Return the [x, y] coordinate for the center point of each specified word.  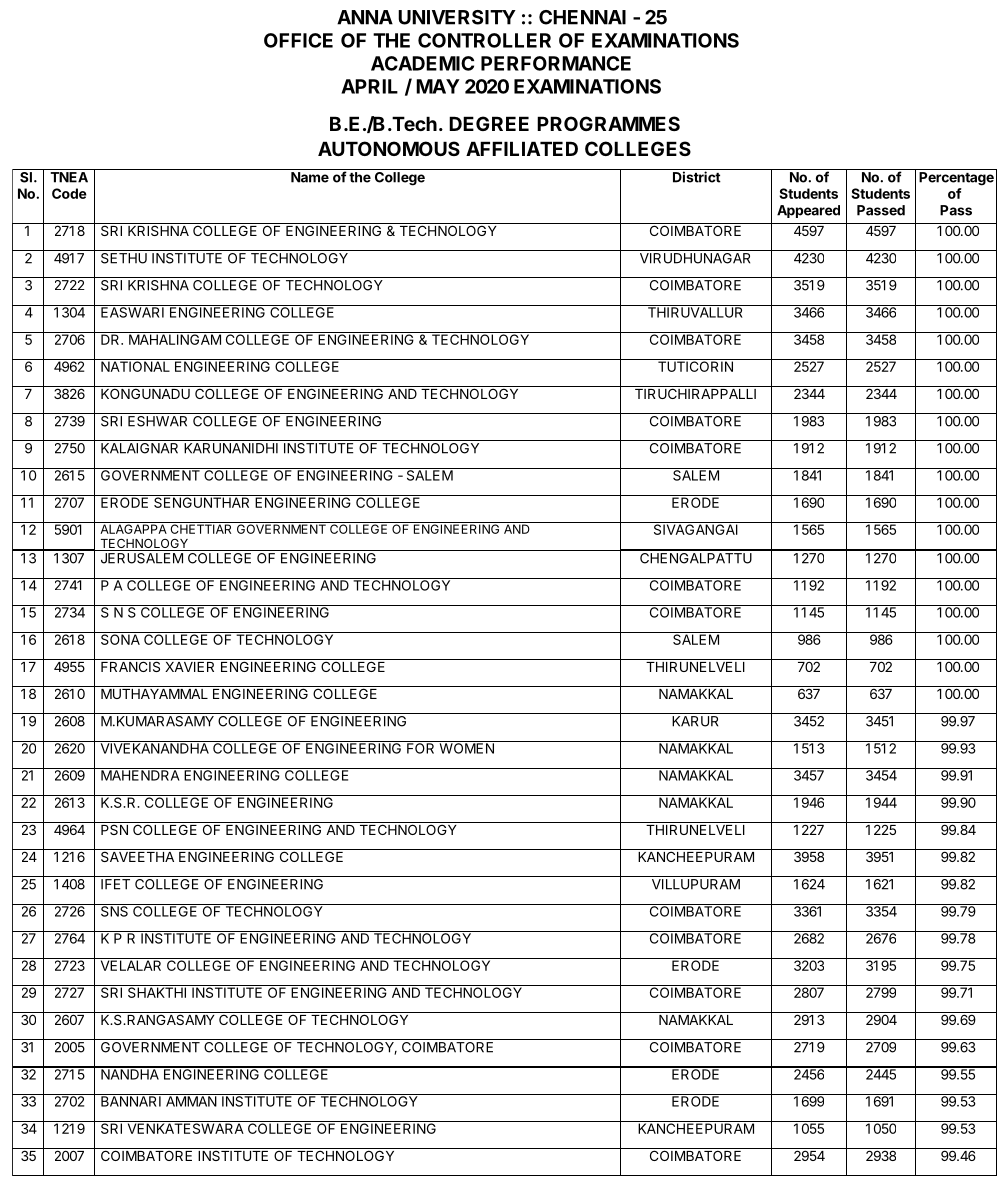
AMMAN [191, 1100]
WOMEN [466, 747]
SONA [120, 638]
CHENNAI [582, 17]
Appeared [808, 211]
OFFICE [298, 40]
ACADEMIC [422, 63]
